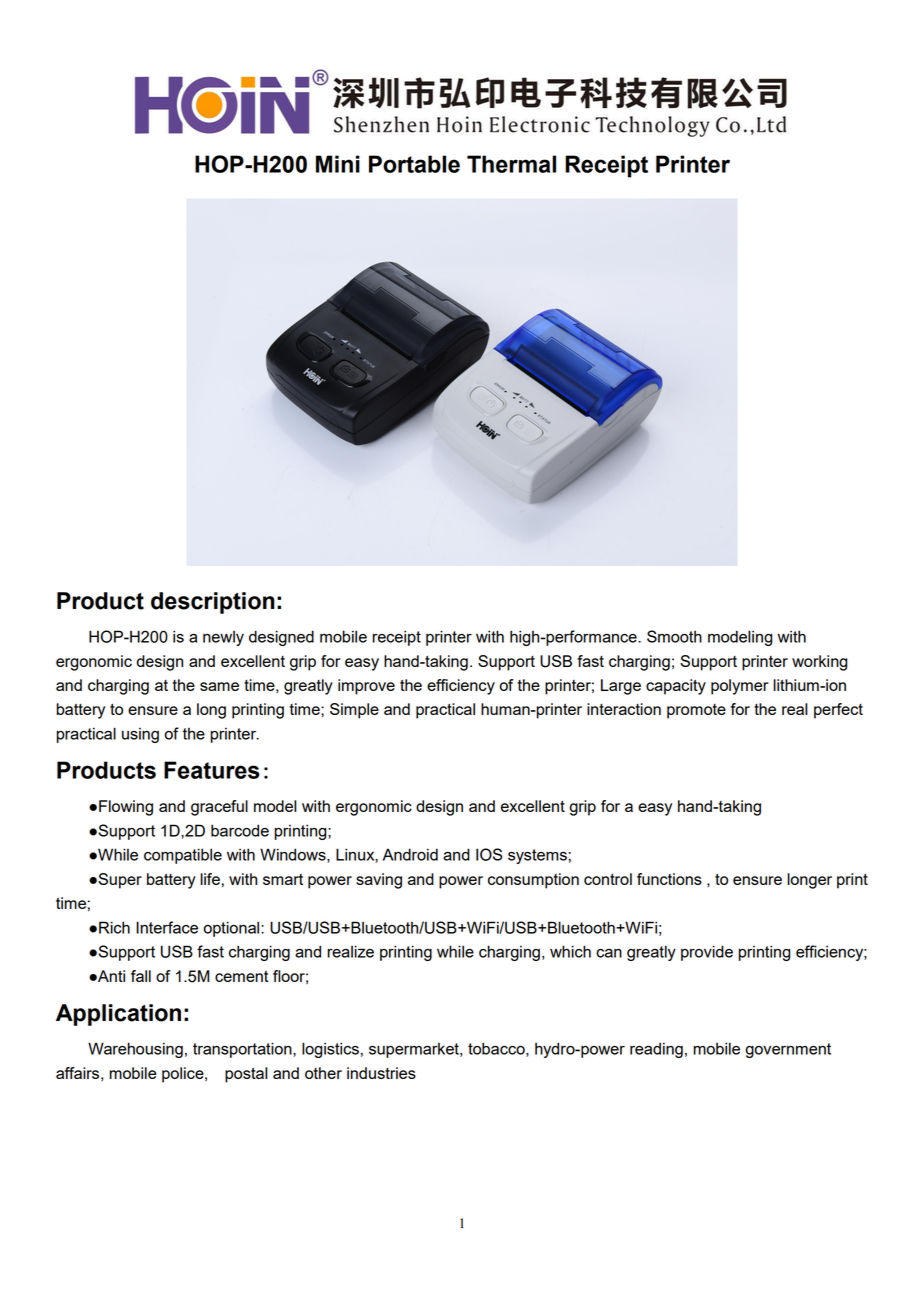  What do you see at coordinates (381, 1073) in the page?
I see `industries` at bounding box center [381, 1073].
